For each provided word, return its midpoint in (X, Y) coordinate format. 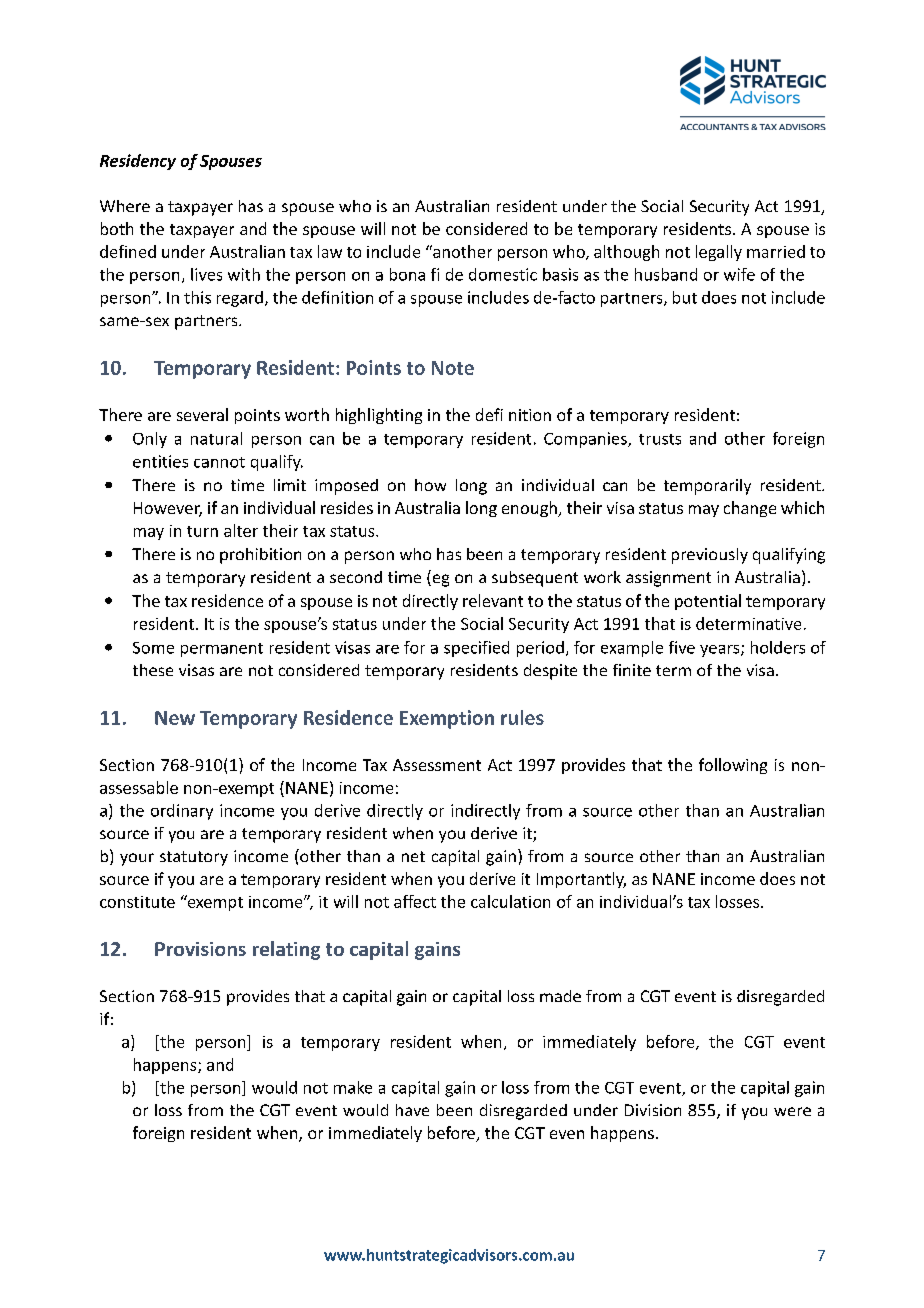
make (353, 1087)
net (413, 856)
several (202, 414)
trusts (660, 439)
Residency (138, 162)
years (721, 651)
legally (719, 253)
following (733, 766)
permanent (222, 650)
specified (476, 649)
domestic (503, 274)
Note (453, 368)
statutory (194, 858)
